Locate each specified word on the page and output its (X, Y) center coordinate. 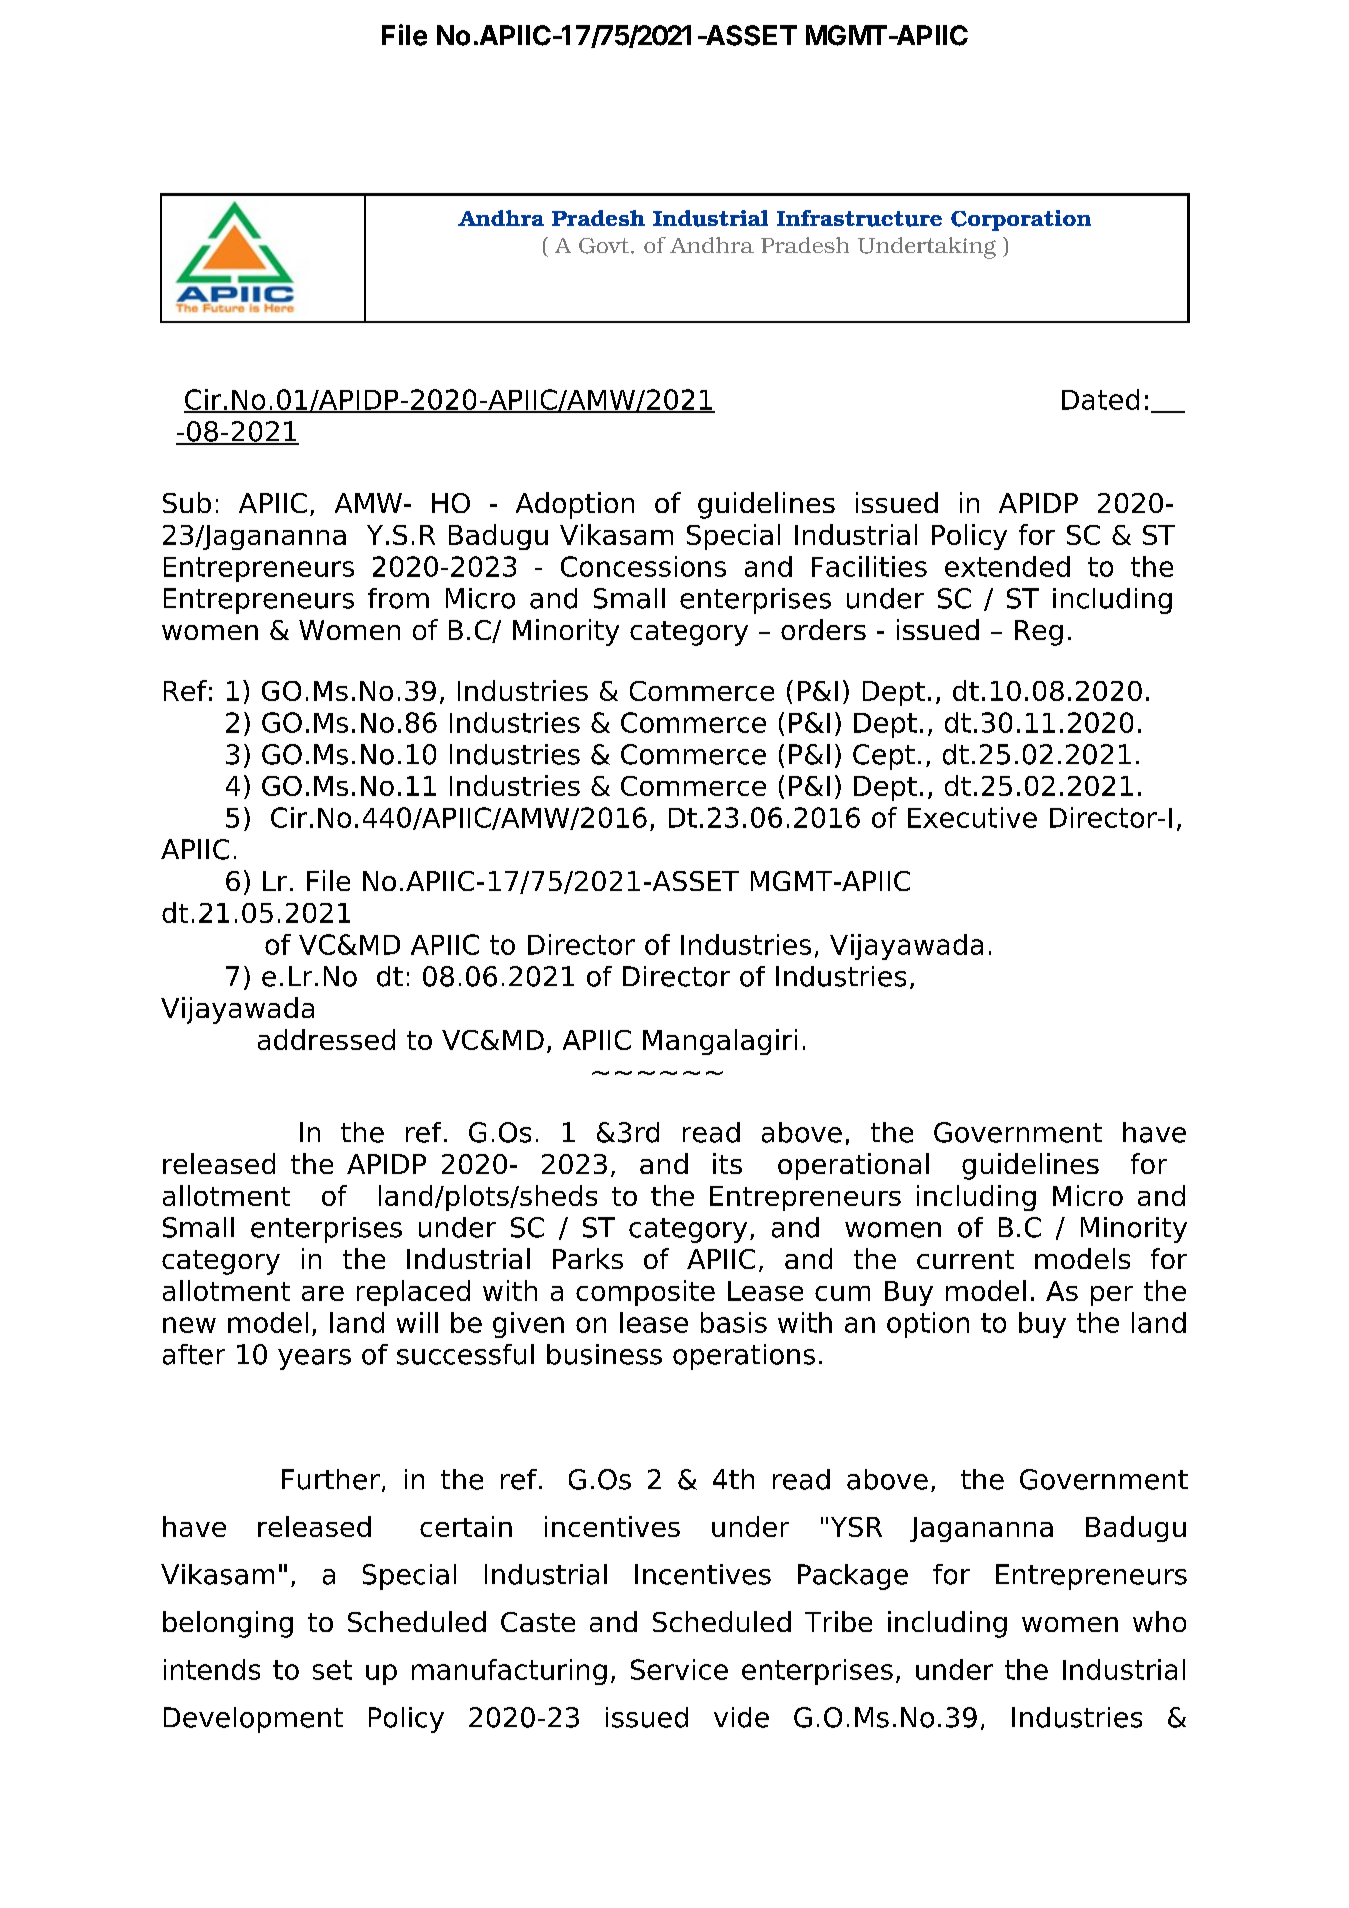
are (323, 1293)
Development (253, 1720)
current (965, 1259)
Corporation (1021, 220)
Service (679, 1669)
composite (645, 1293)
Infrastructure (859, 218)
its (727, 1163)
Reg (1039, 633)
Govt (605, 246)
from (398, 598)
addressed (326, 1039)
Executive (972, 817)
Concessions (643, 566)
